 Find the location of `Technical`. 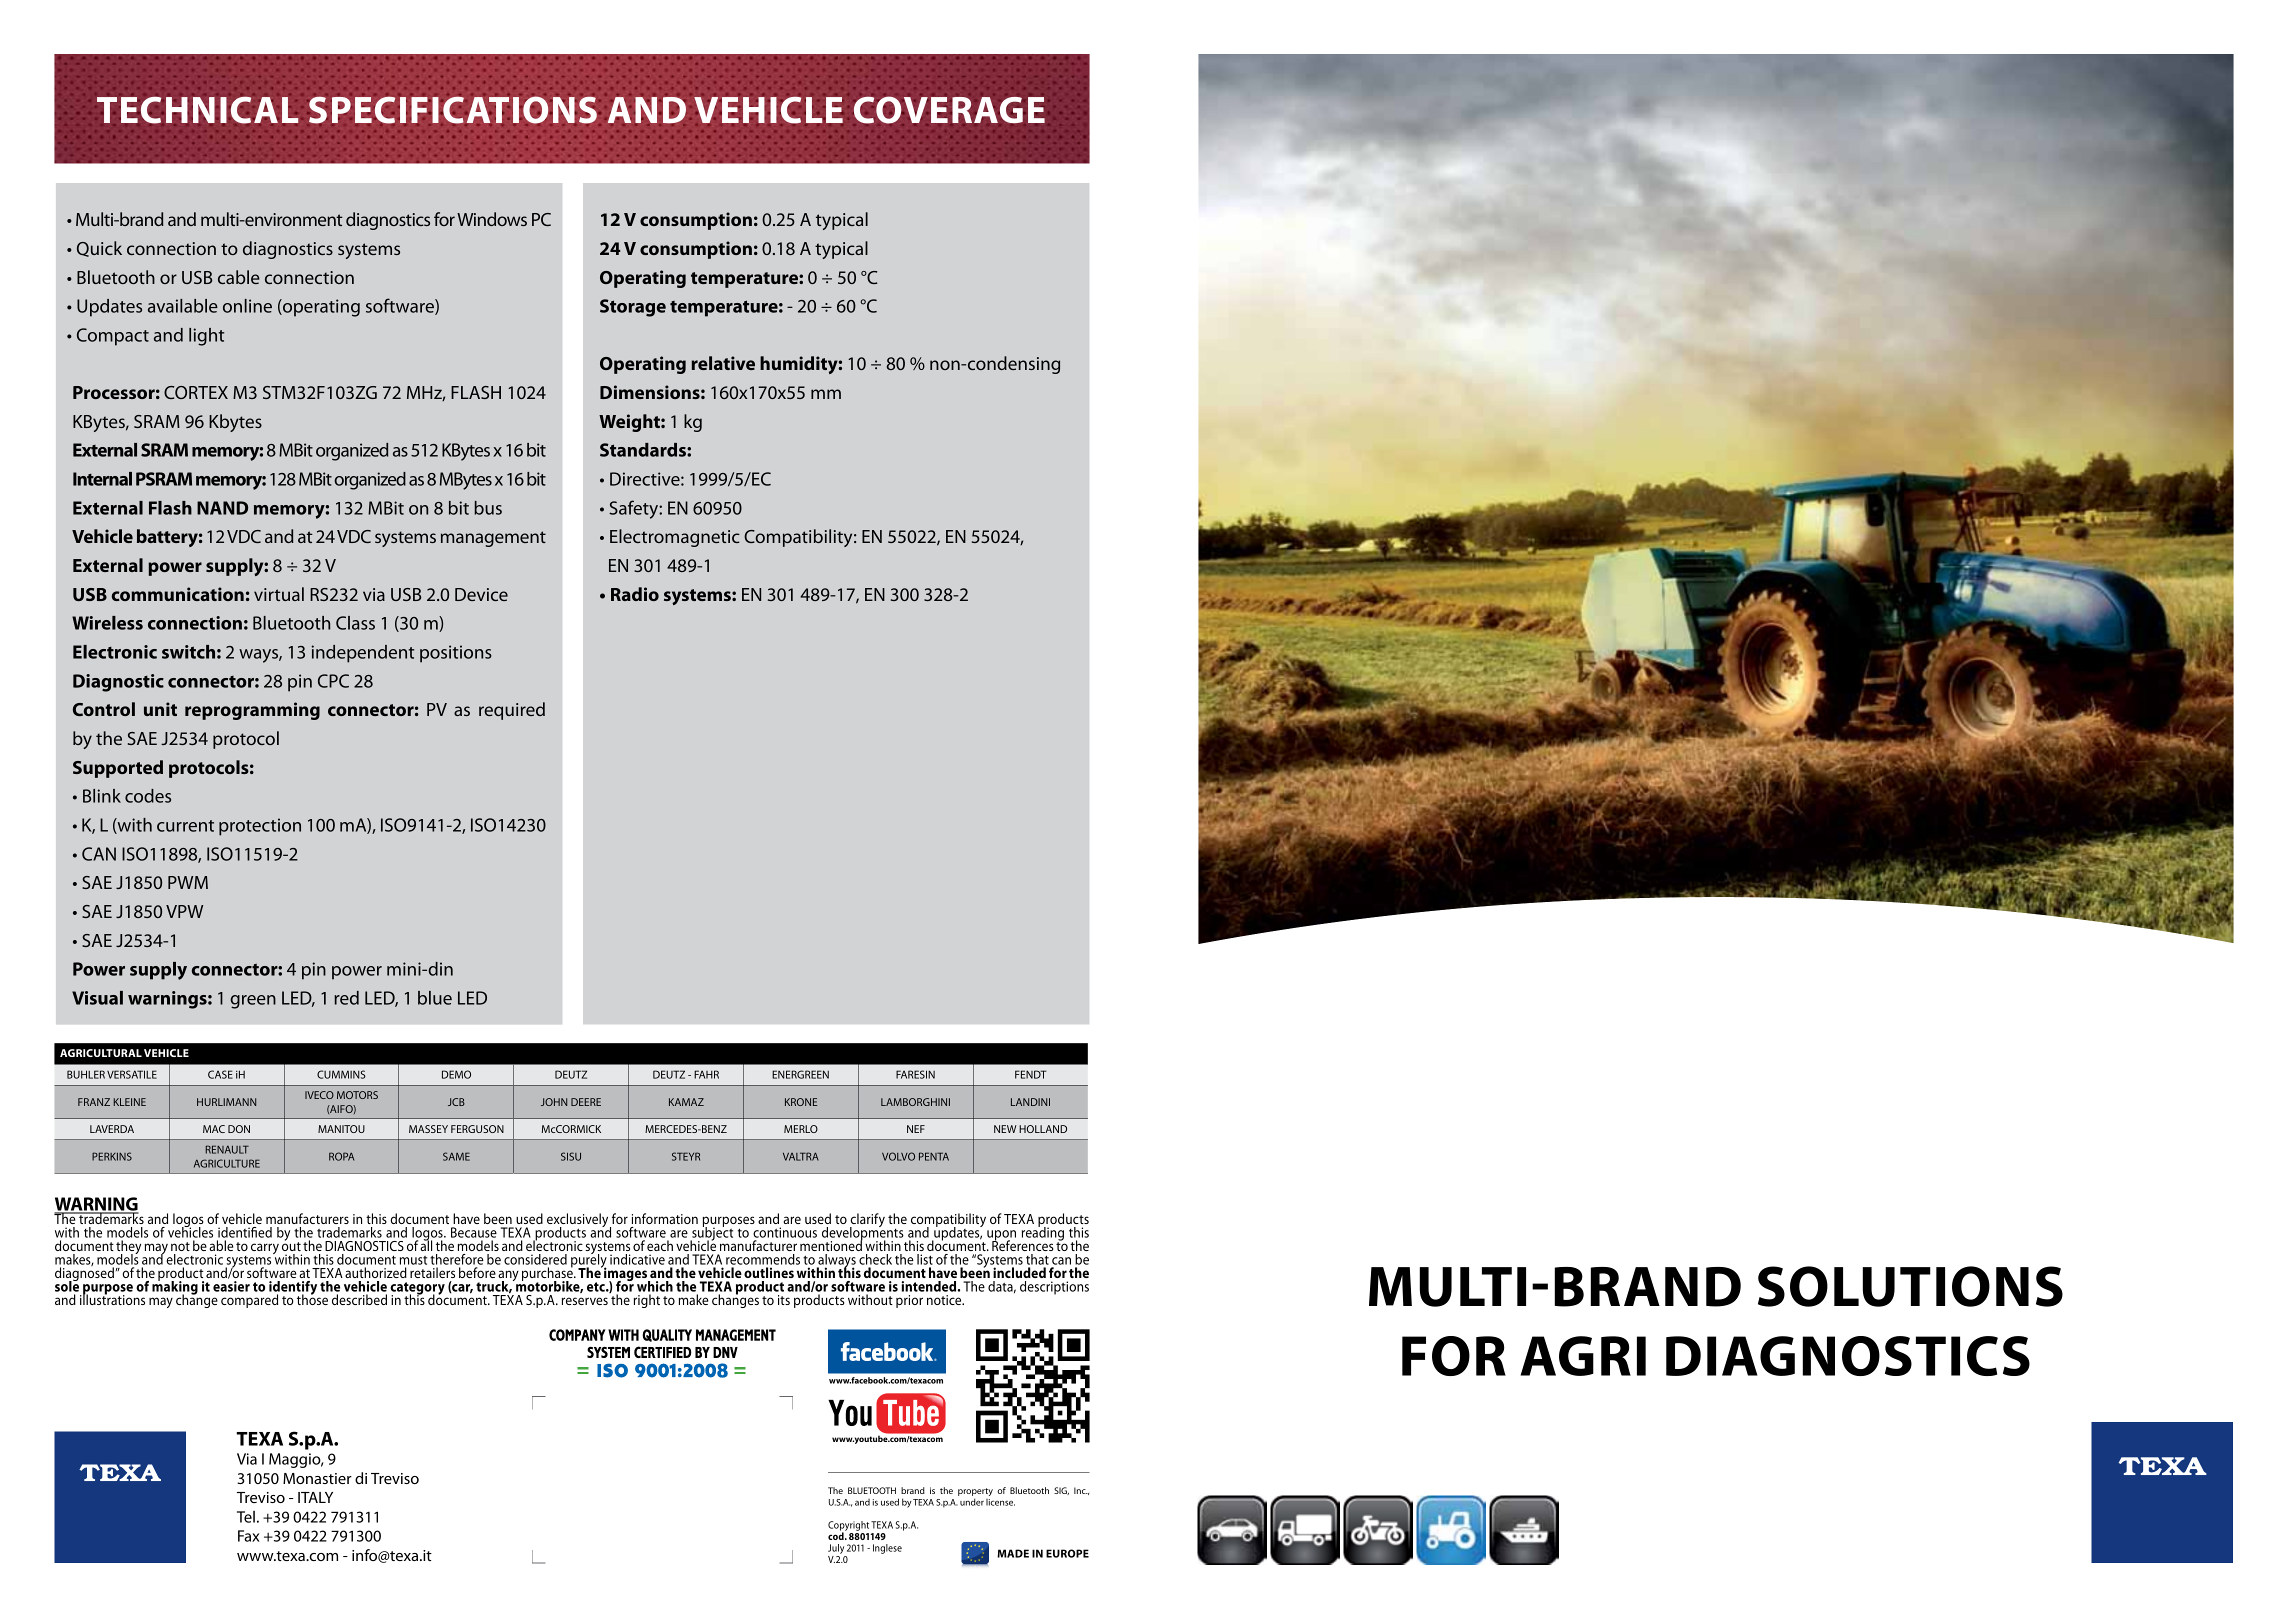

Technical is located at coordinates (198, 110).
